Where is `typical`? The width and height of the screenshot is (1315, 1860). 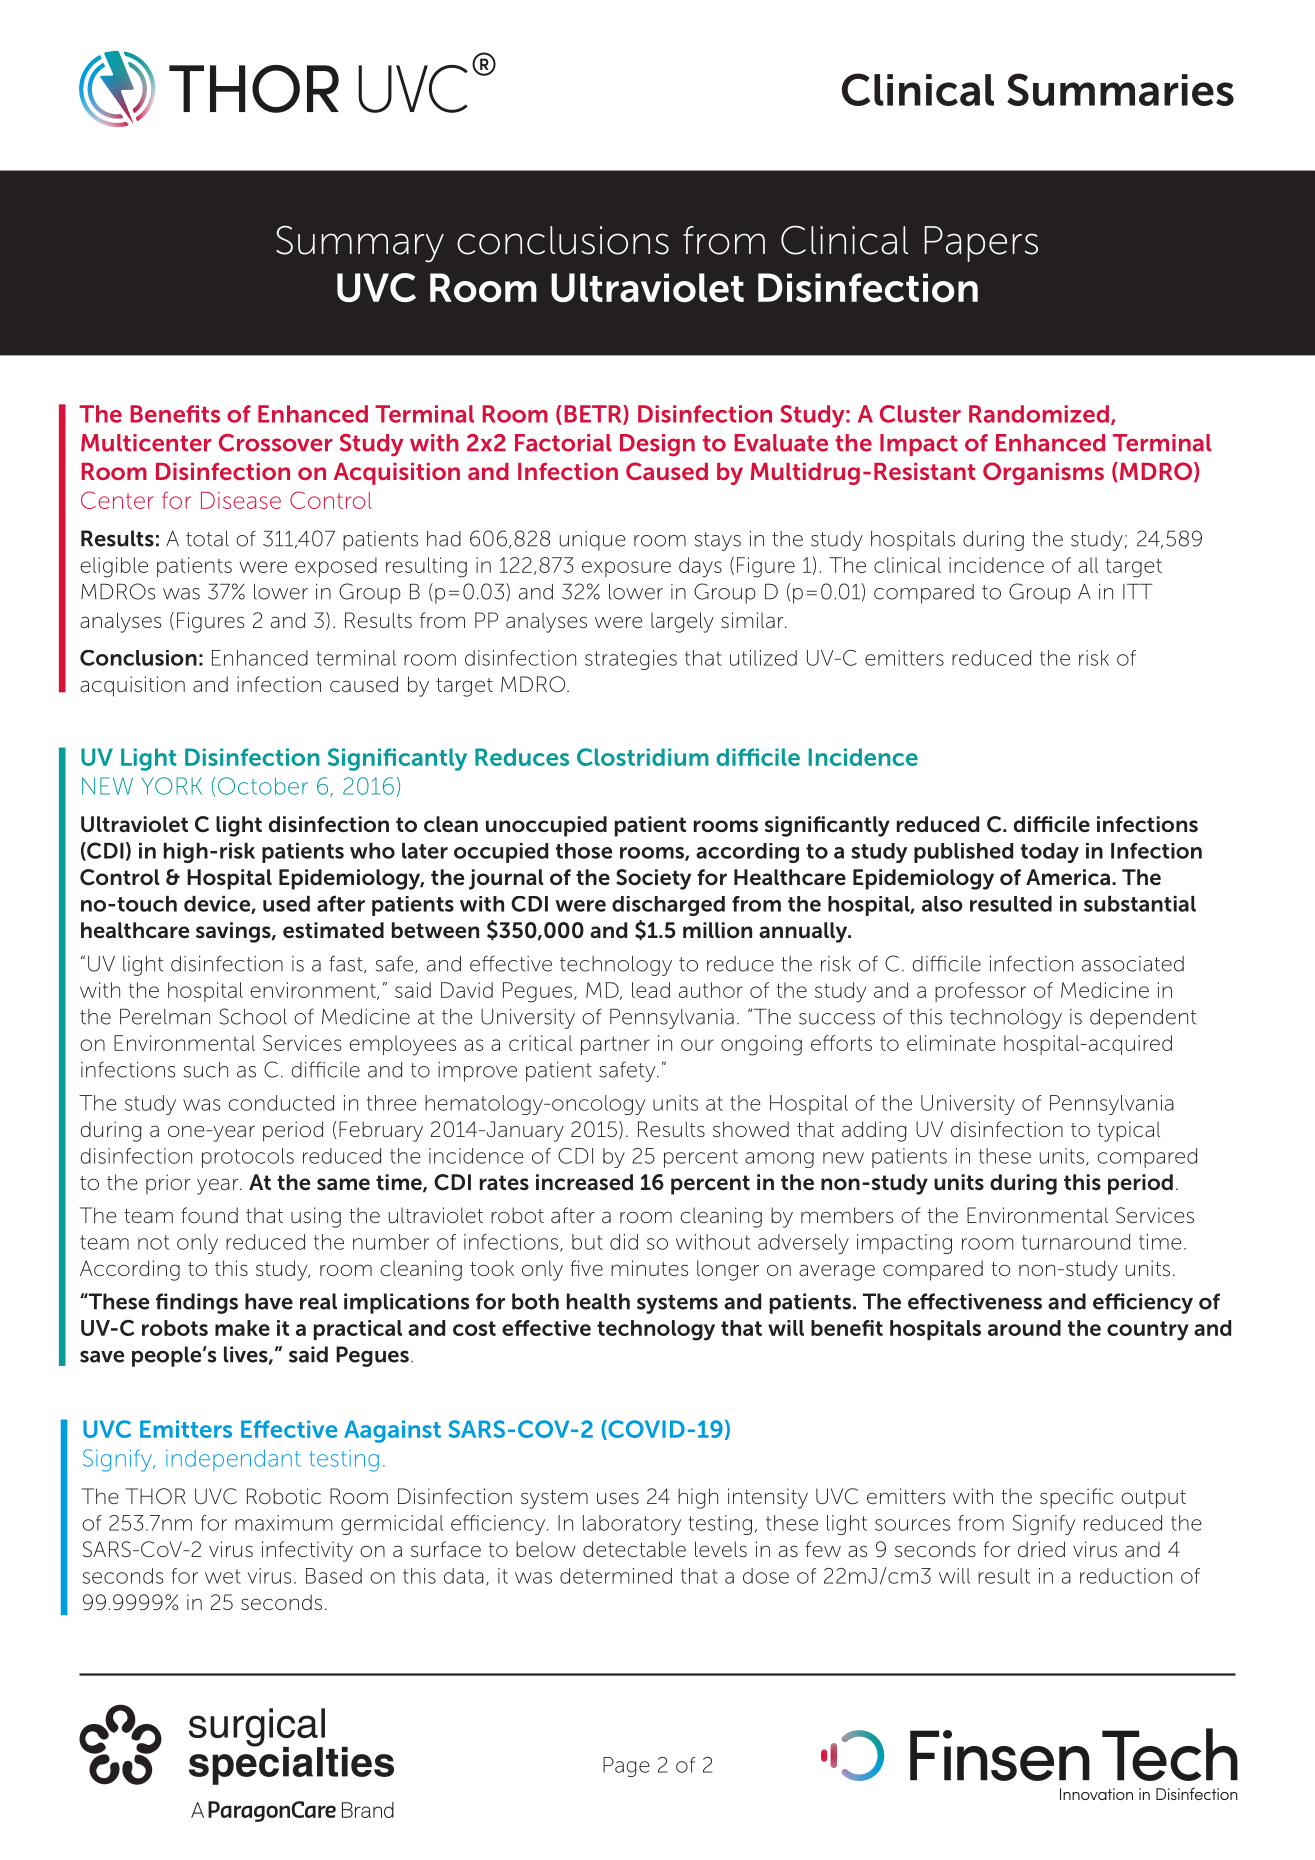
typical is located at coordinates (1129, 1131).
